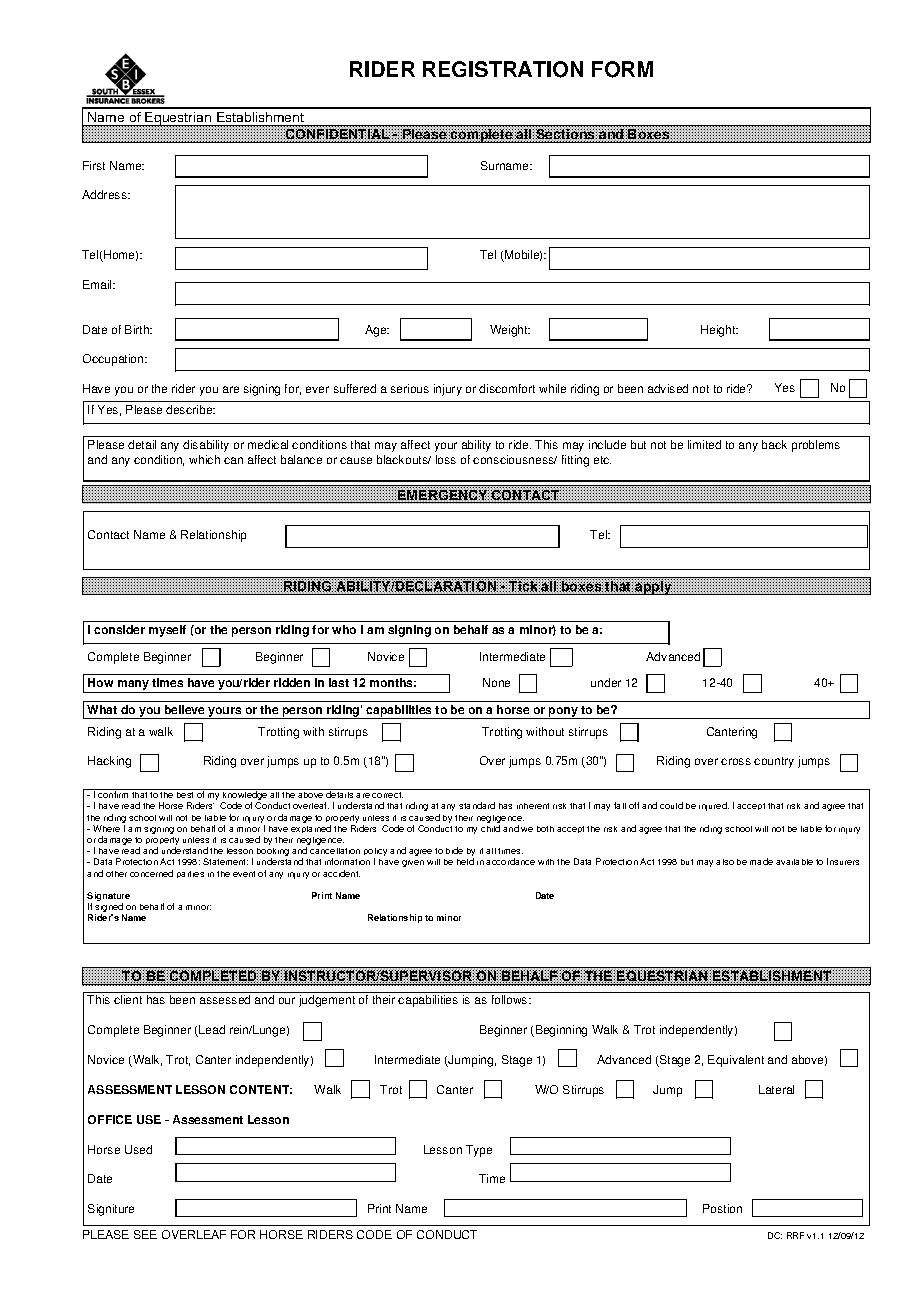 The width and height of the image is (924, 1308). What do you see at coordinates (503, 69) in the image?
I see `REGISTRATION` at bounding box center [503, 69].
